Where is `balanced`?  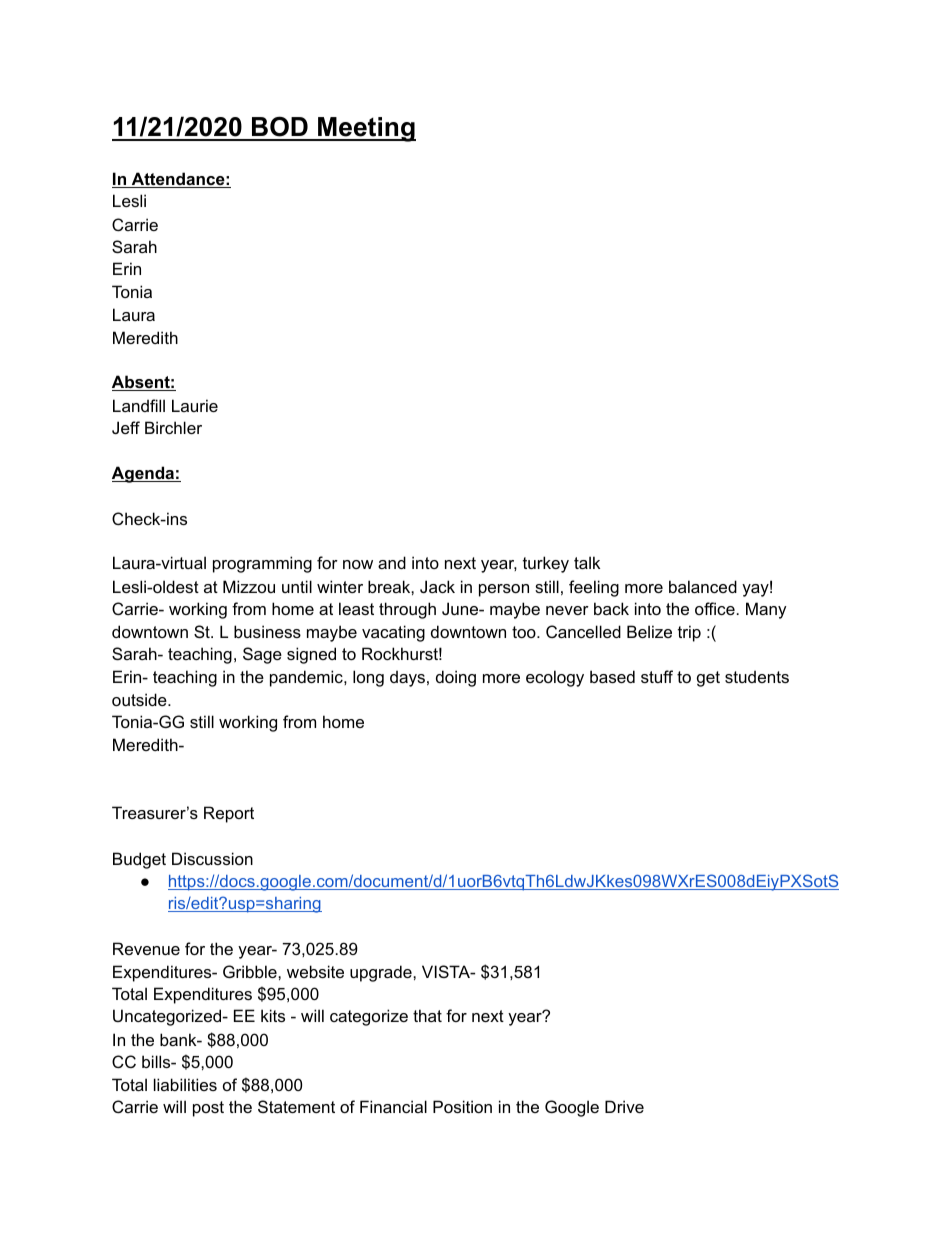 balanced is located at coordinates (703, 586).
